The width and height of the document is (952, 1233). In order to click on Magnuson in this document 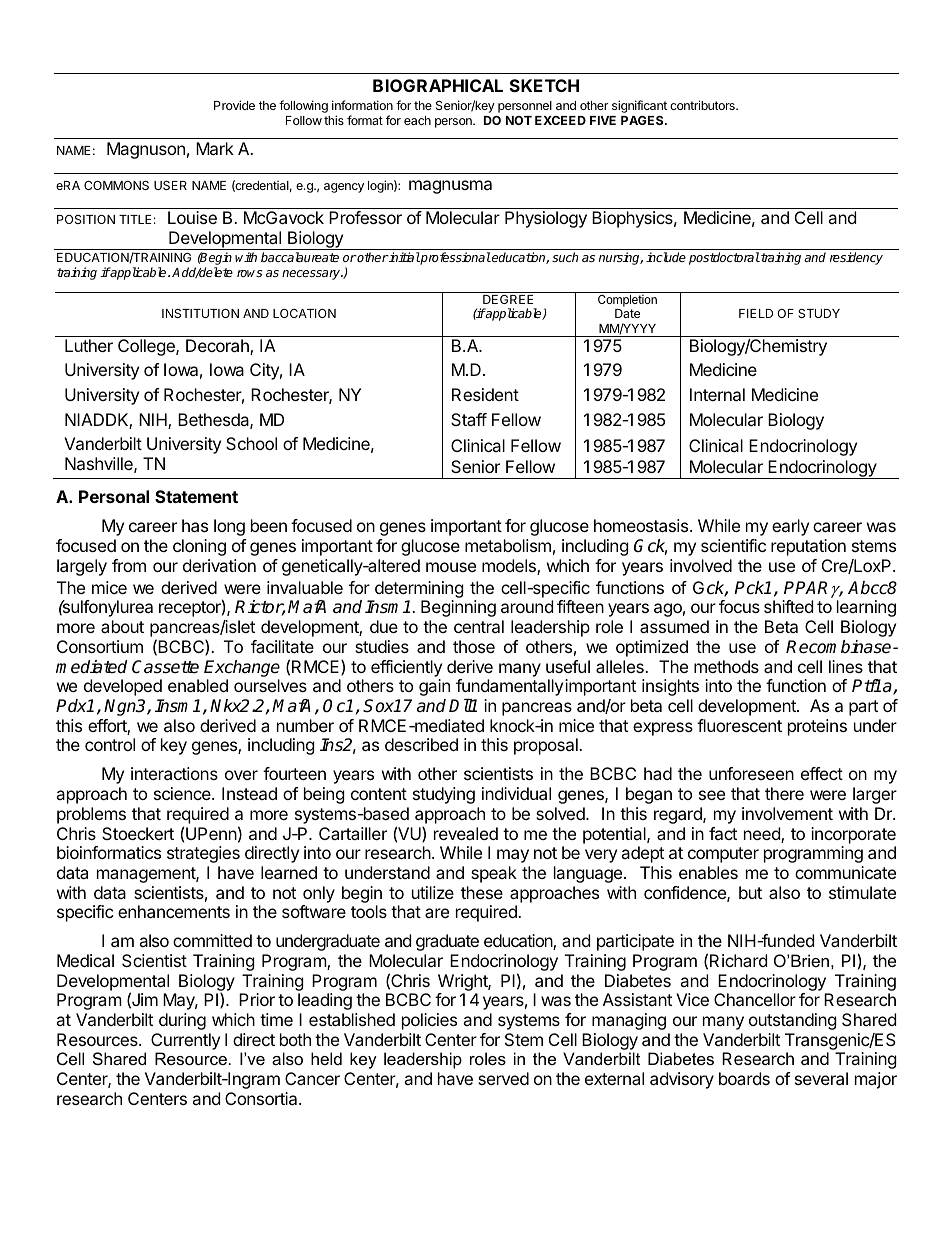, I will do `click(146, 150)`.
